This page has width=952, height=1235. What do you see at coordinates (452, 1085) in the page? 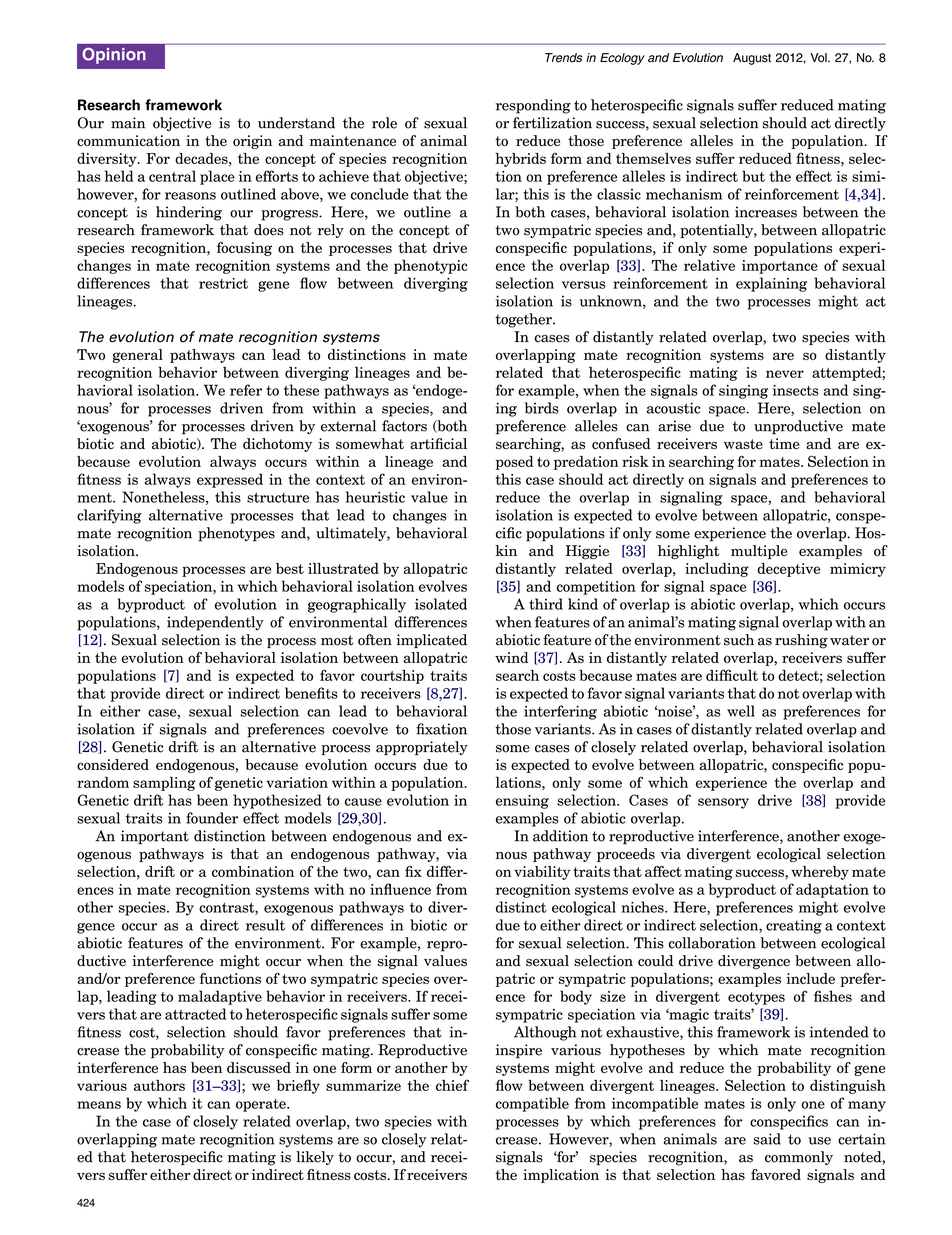
I see `chief` at bounding box center [452, 1085].
